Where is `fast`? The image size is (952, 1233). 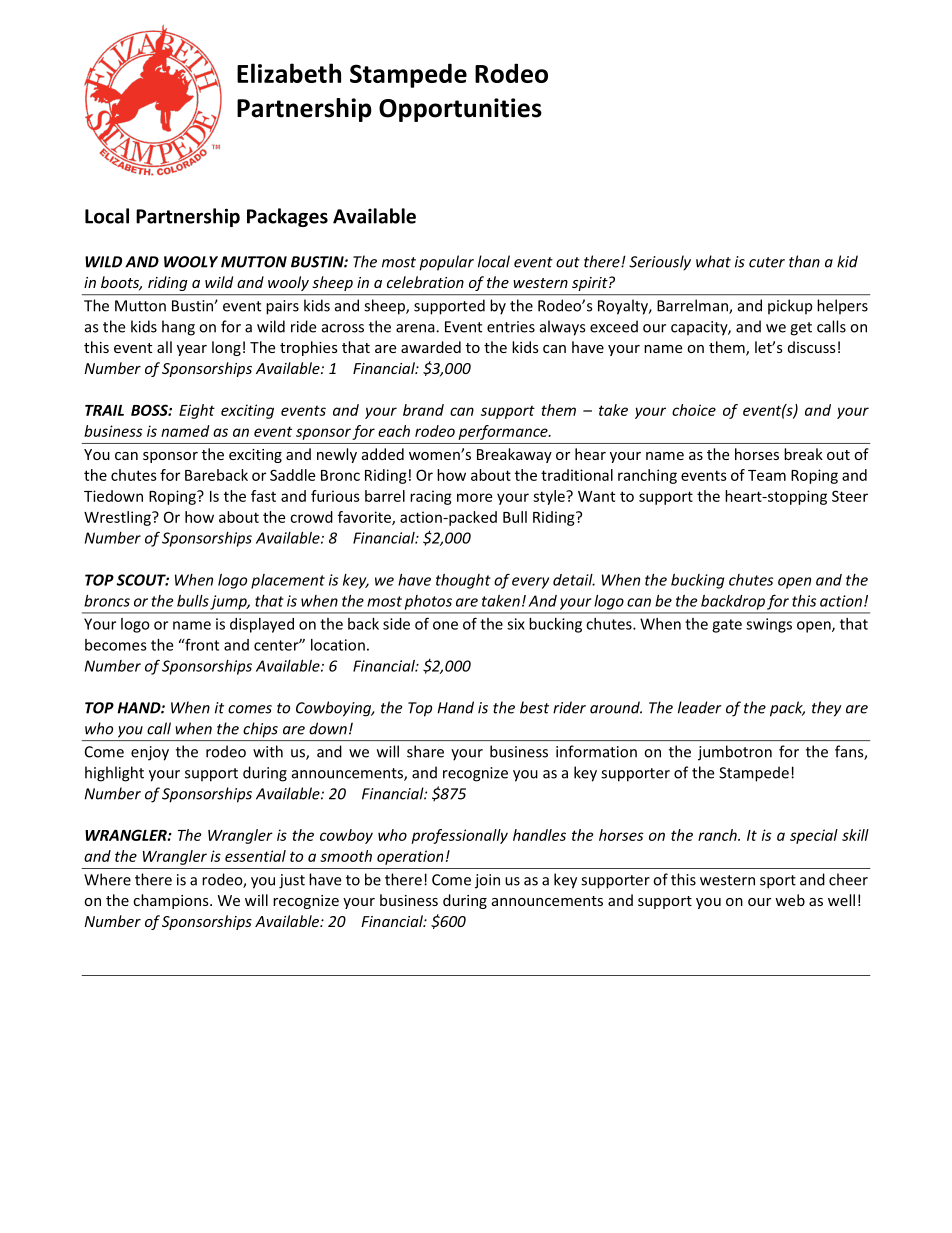
fast is located at coordinates (263, 496).
